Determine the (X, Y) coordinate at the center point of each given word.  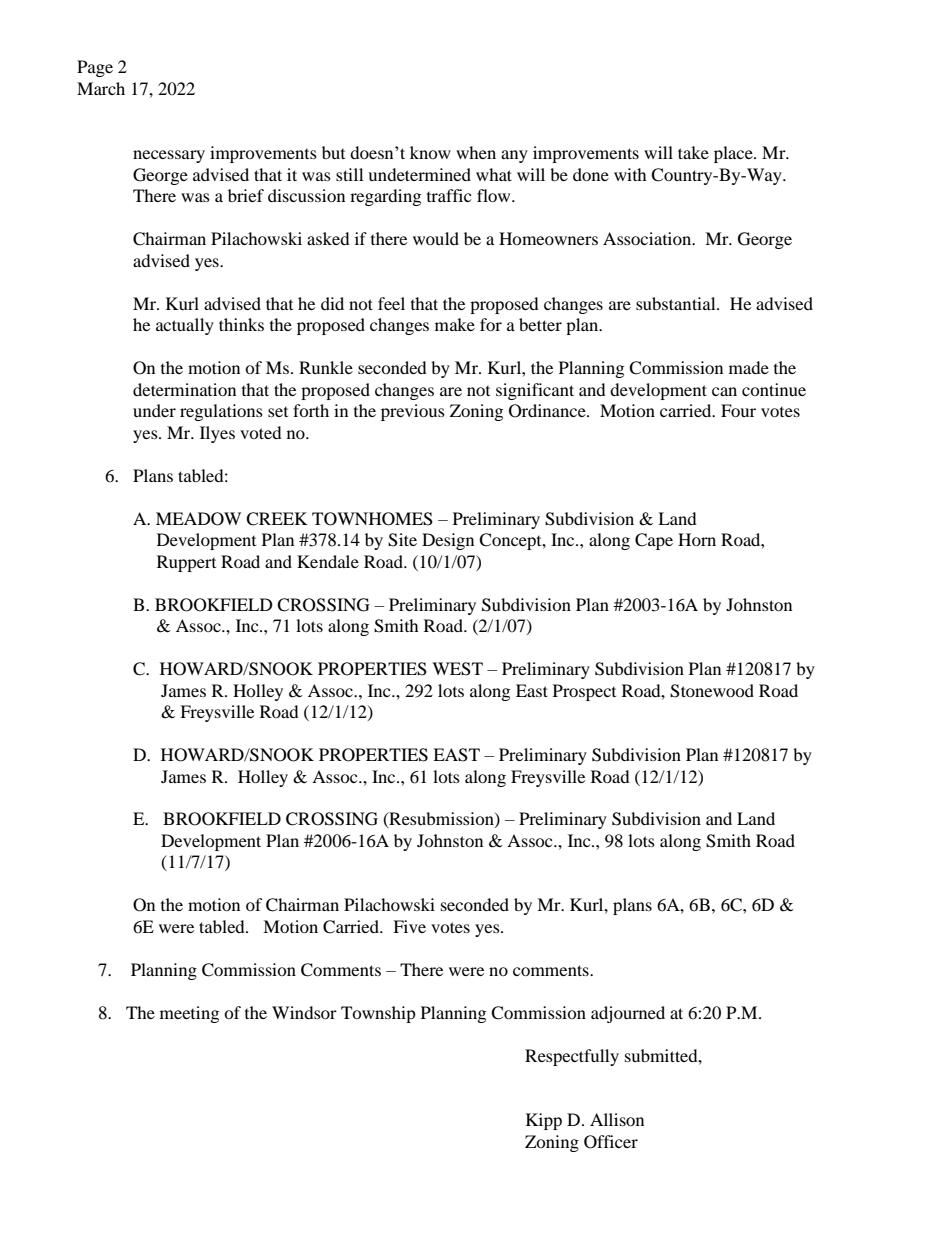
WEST (457, 669)
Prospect (584, 692)
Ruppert (186, 563)
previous (413, 412)
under (154, 410)
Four (738, 410)
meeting (189, 1014)
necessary (169, 156)
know (430, 152)
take (693, 152)
